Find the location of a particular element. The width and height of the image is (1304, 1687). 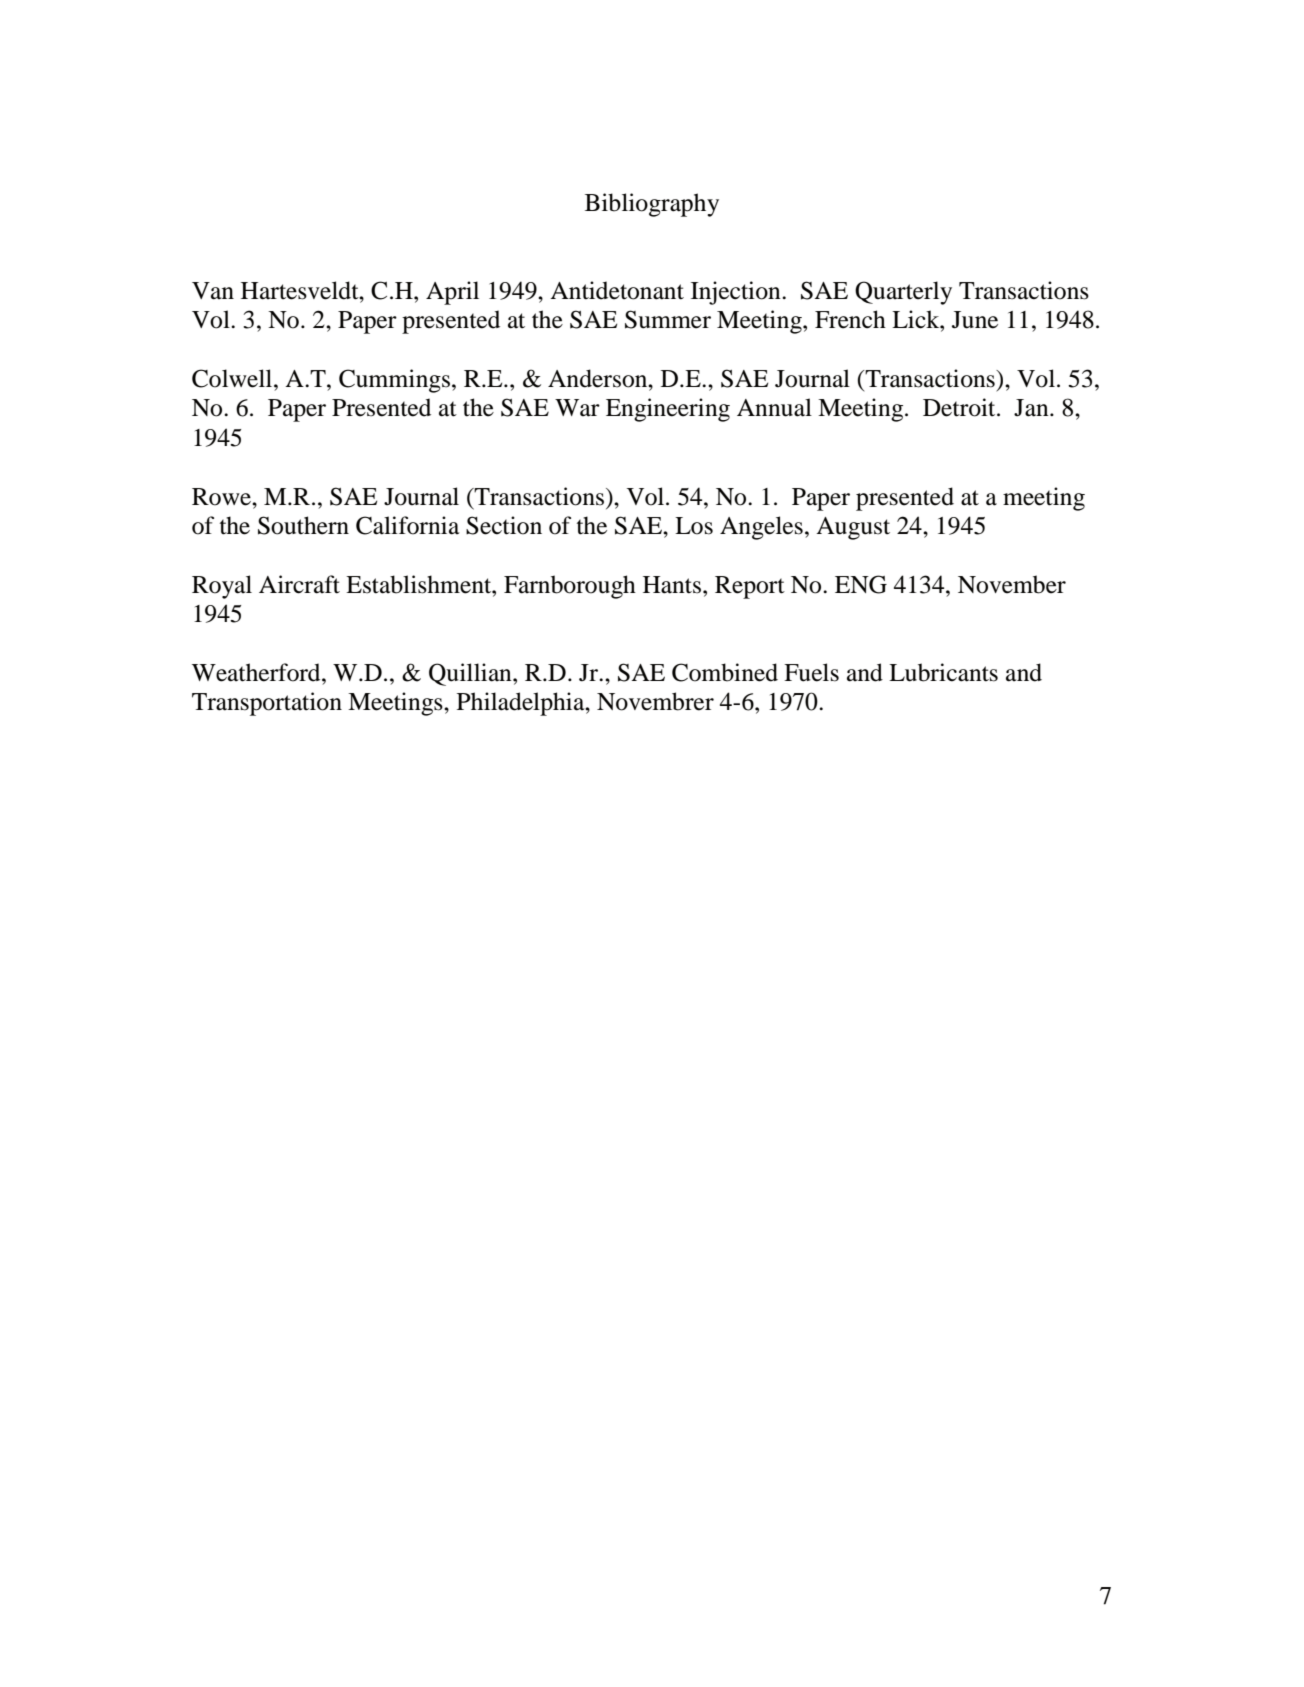

Hants is located at coordinates (673, 585).
